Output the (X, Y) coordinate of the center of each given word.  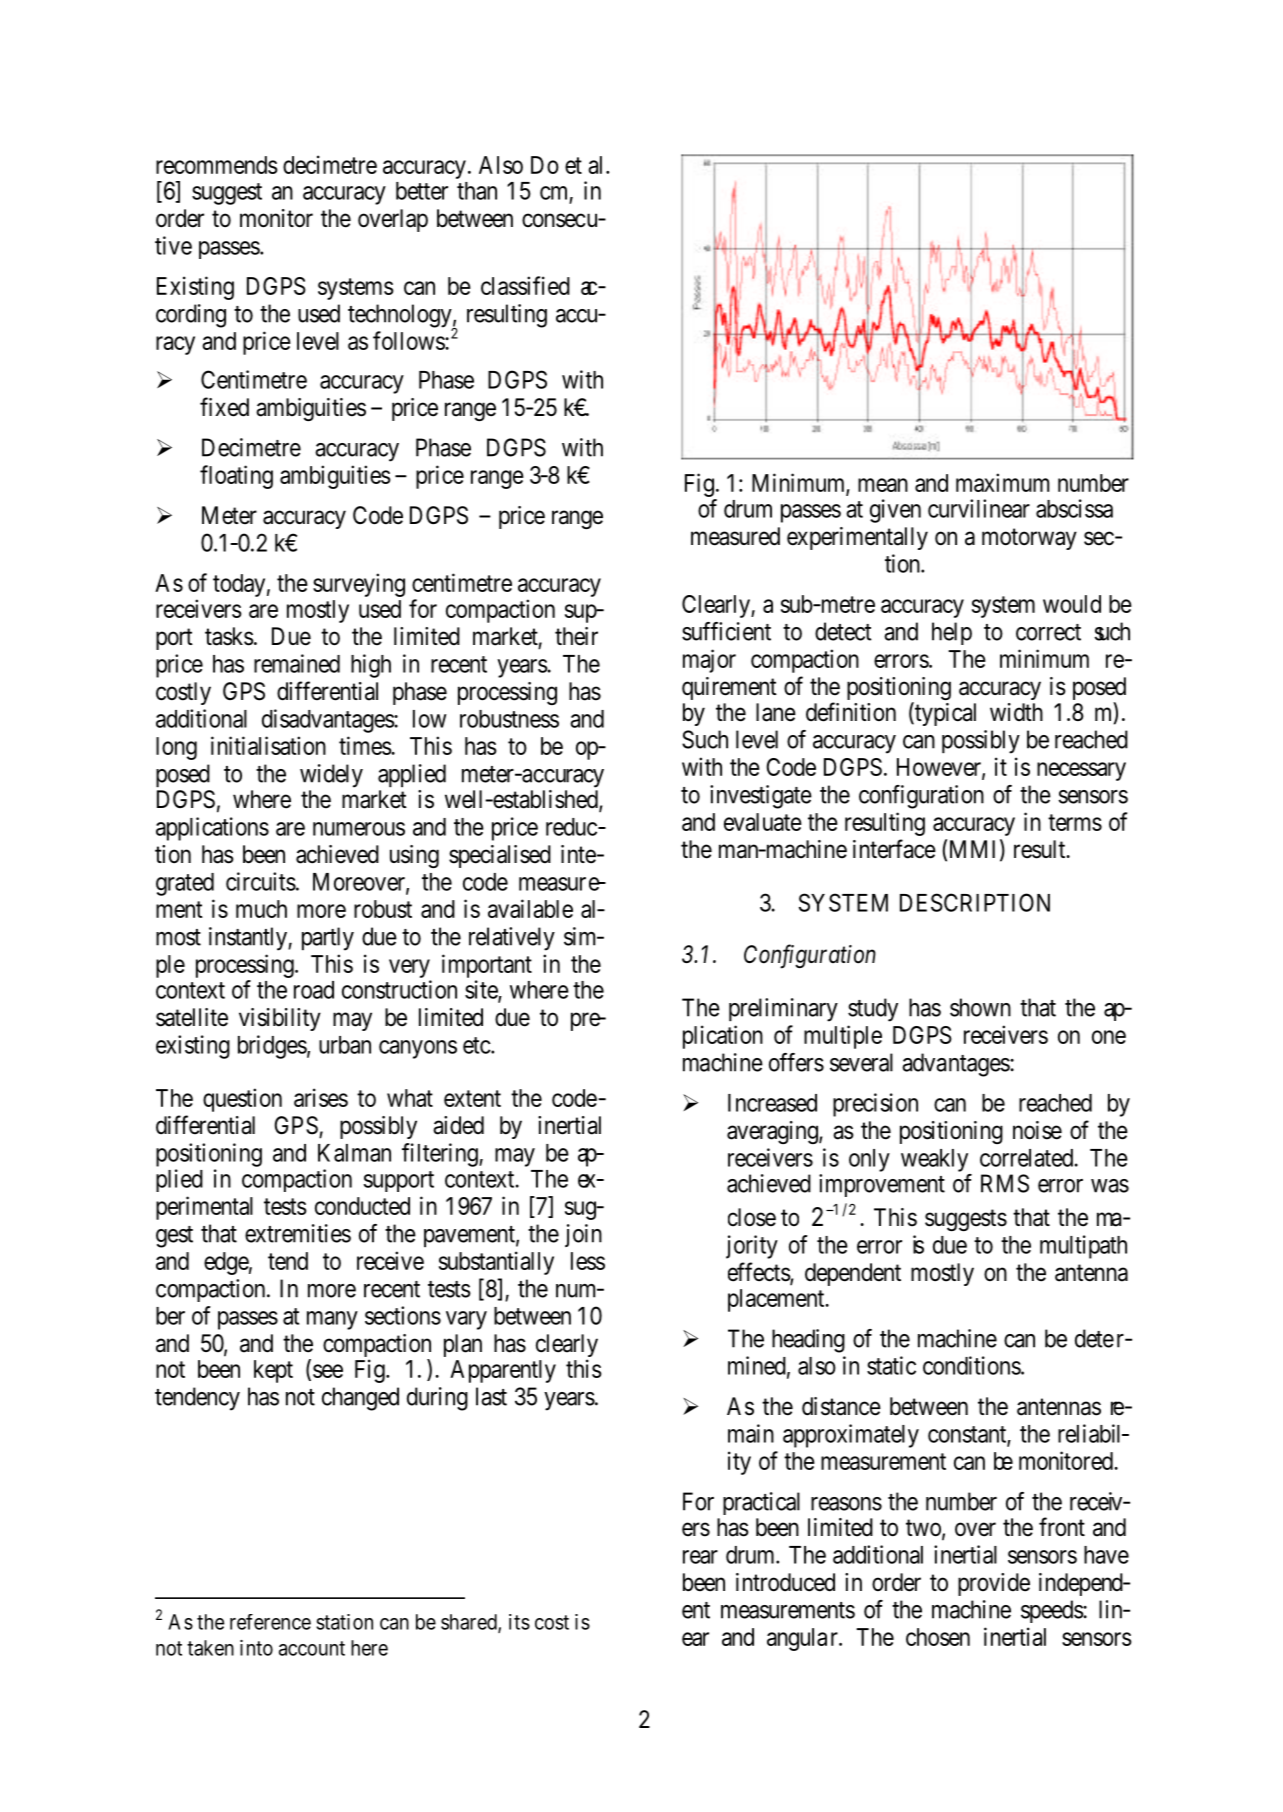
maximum (1002, 482)
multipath (1083, 1247)
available (530, 908)
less (588, 1261)
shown (980, 1007)
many (332, 1320)
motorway (1029, 539)
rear (700, 1557)
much (261, 909)
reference (270, 1622)
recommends (217, 165)
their (576, 636)
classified (525, 285)
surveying (359, 585)
